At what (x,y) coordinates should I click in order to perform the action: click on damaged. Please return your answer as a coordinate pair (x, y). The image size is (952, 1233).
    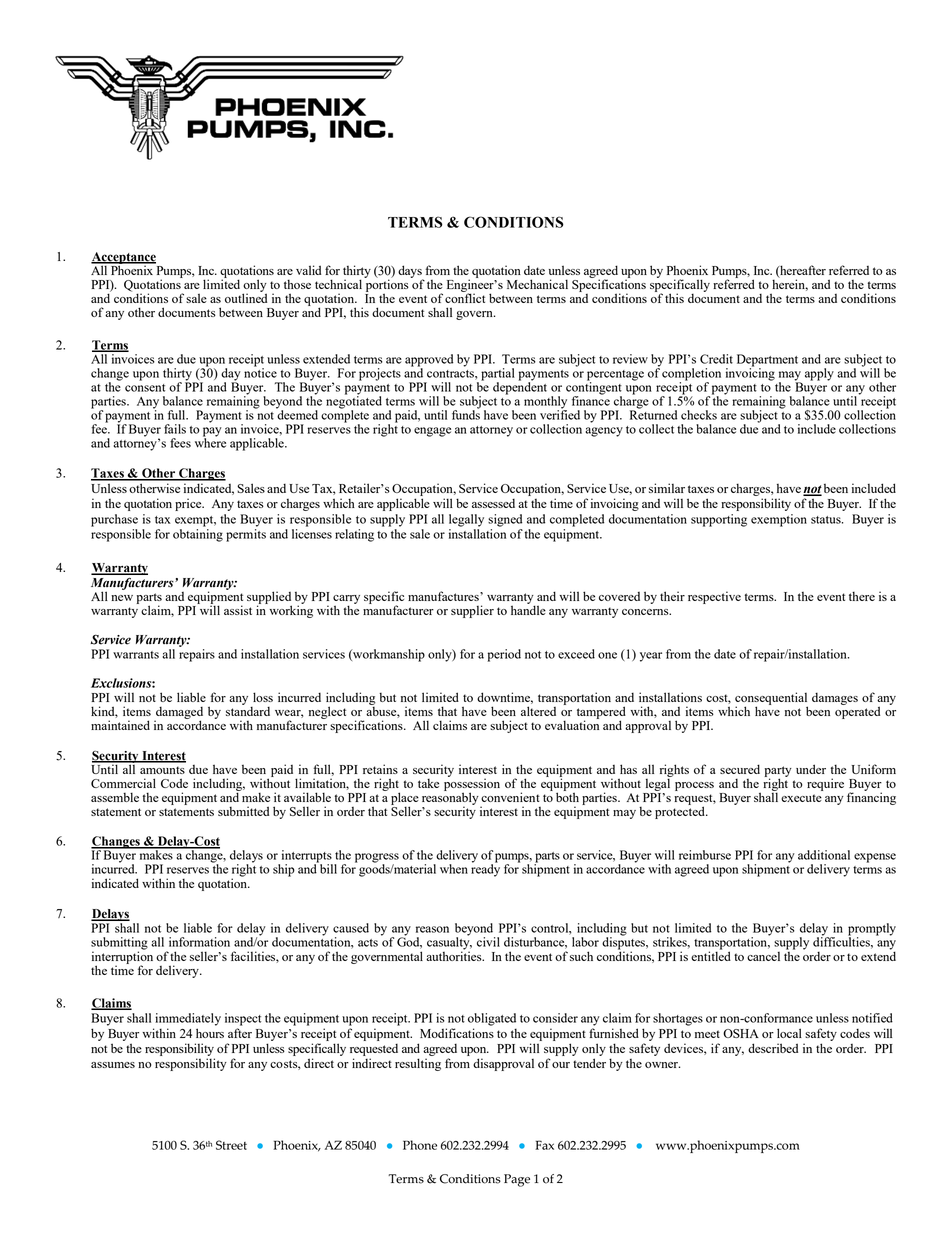
    Looking at the image, I should click on (179, 714).
